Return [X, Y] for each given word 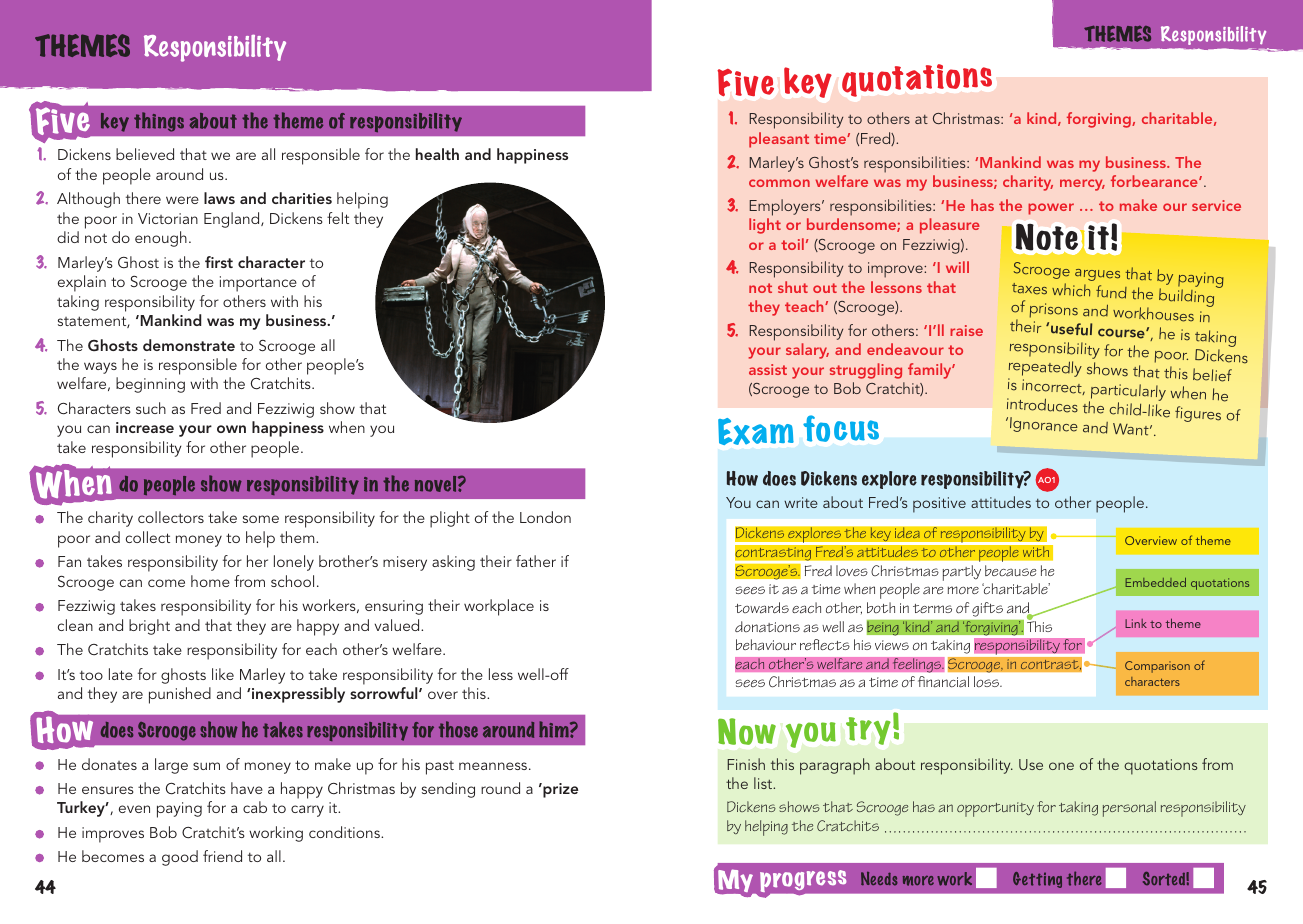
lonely [294, 563]
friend [222, 856]
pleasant [779, 140]
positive [939, 505]
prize [559, 790]
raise [966, 330]
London [545, 517]
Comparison [1157, 667]
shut [793, 287]
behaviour [766, 645]
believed [145, 154]
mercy [1082, 185]
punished [180, 695]
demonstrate [189, 345]
